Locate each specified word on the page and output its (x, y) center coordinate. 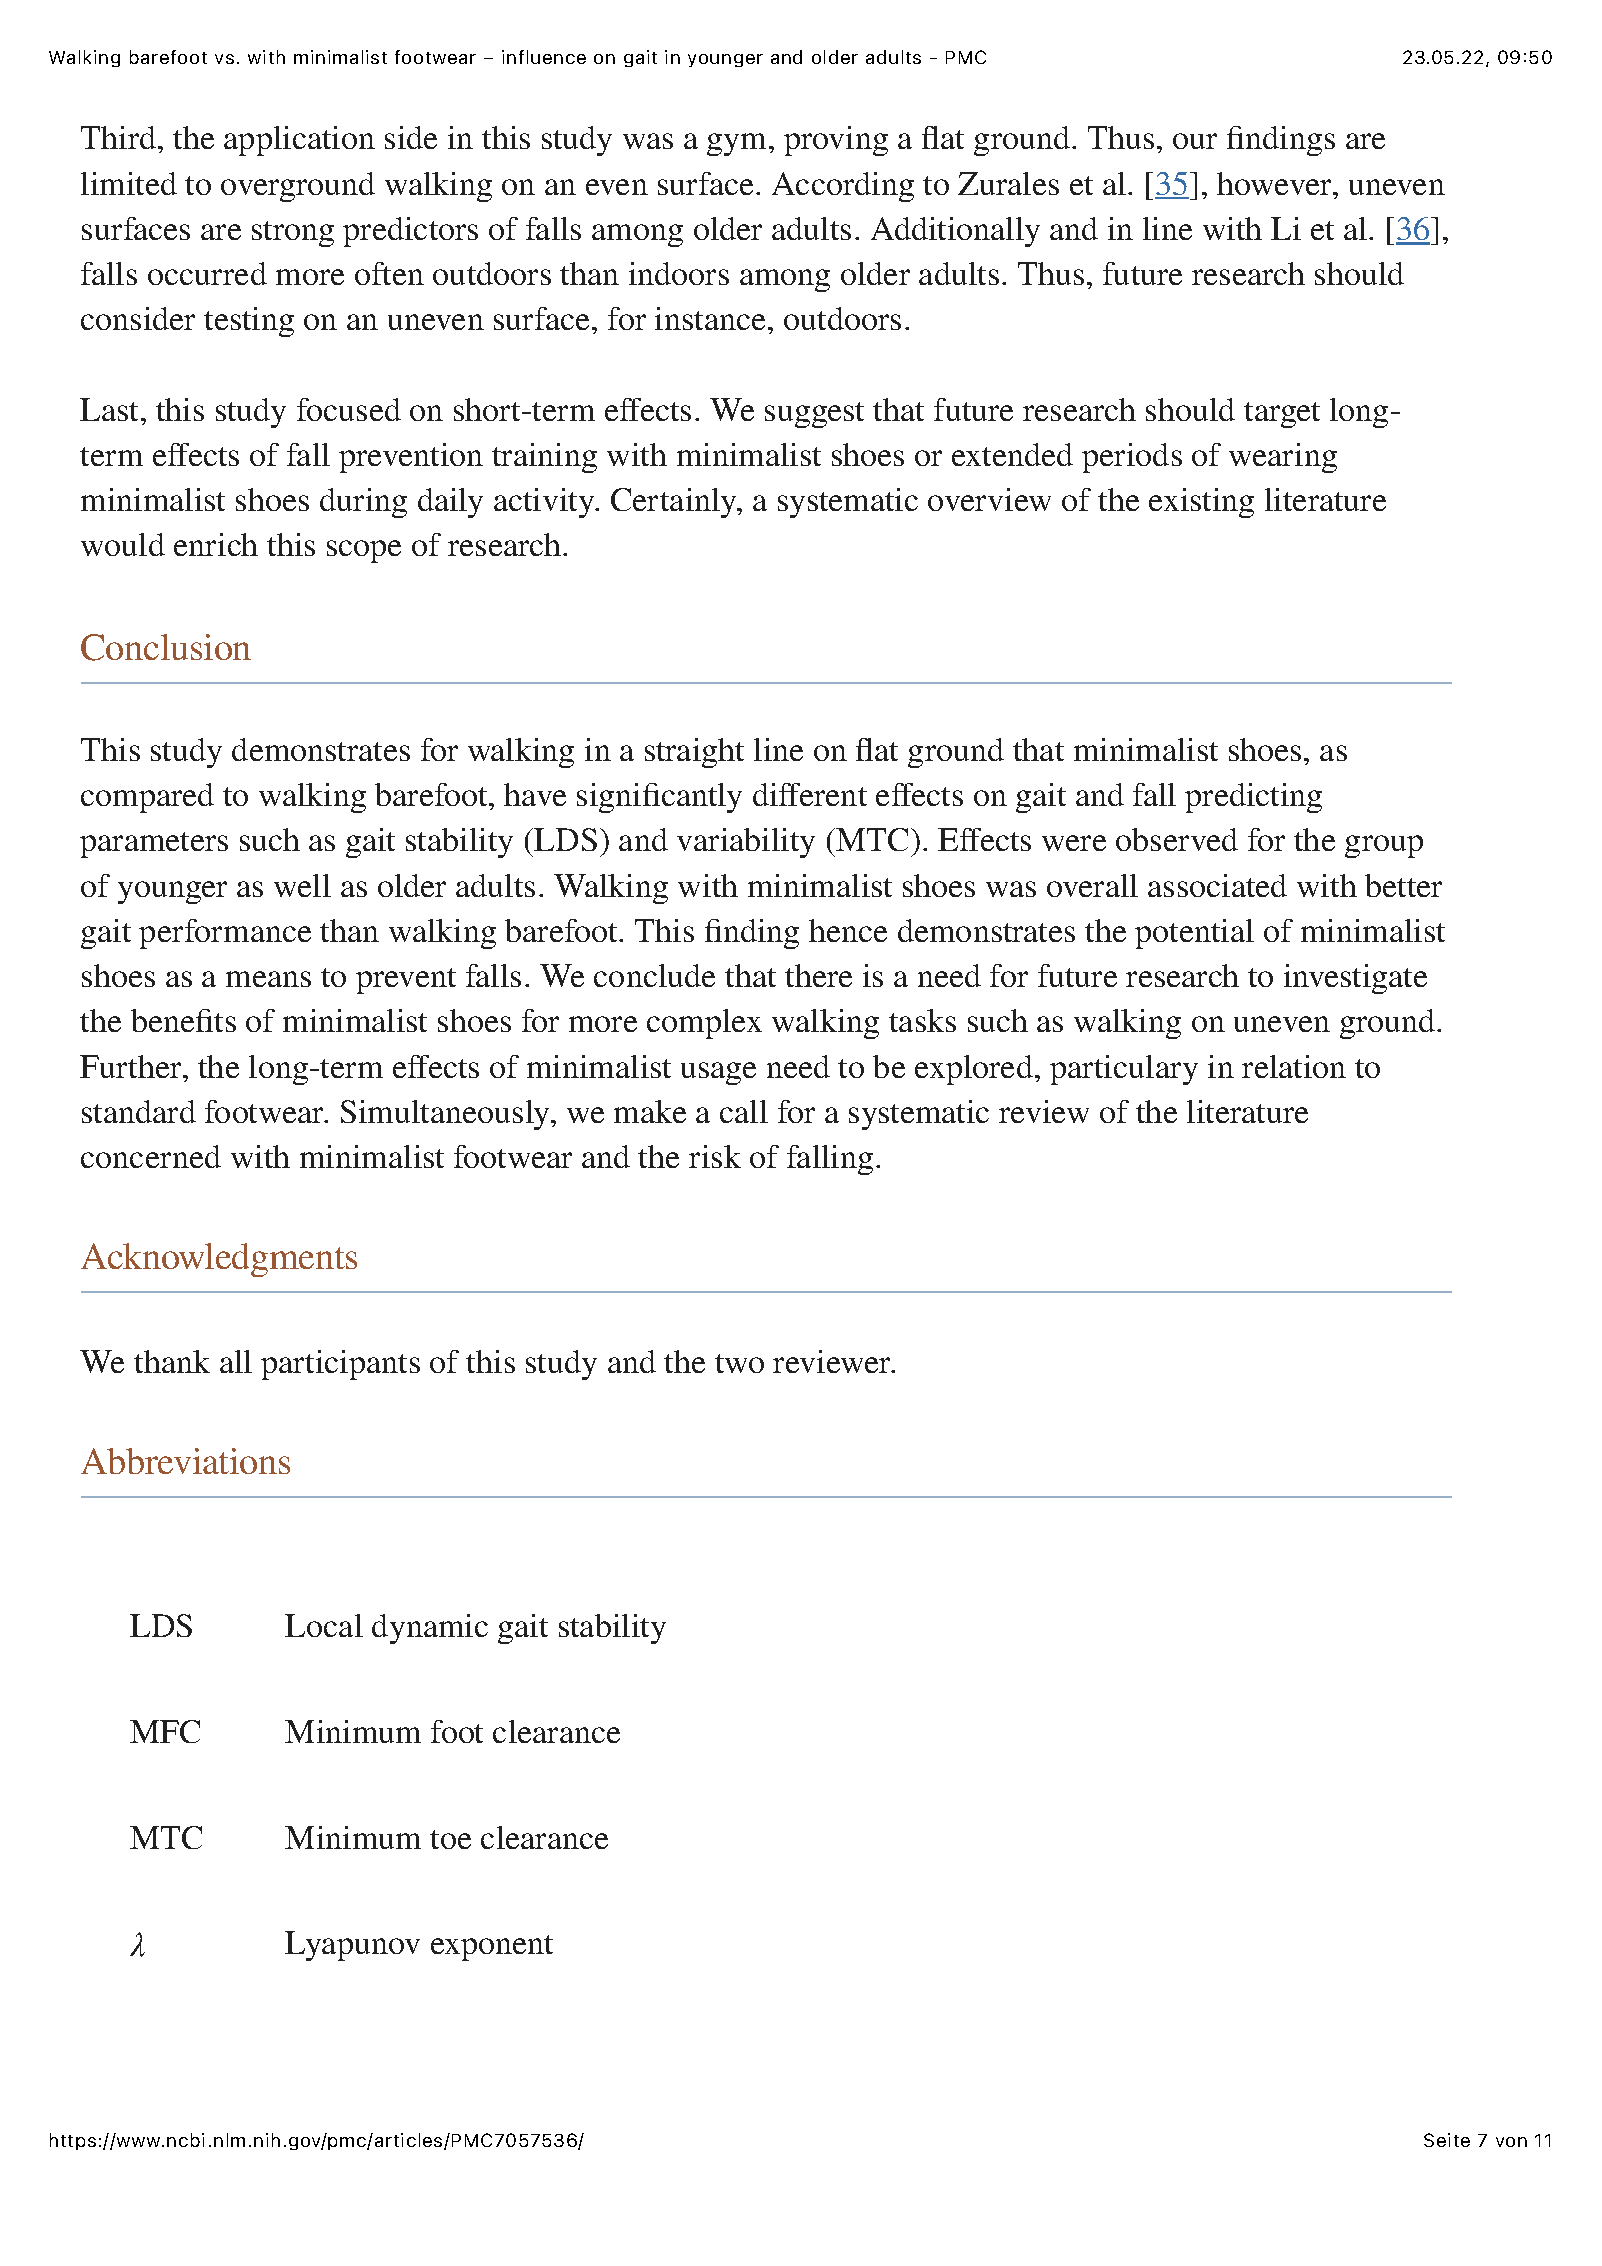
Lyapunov (352, 1946)
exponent (492, 1948)
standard (139, 1111)
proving (836, 141)
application (299, 141)
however (1276, 183)
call (744, 1111)
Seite (1447, 2140)
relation (1294, 1066)
